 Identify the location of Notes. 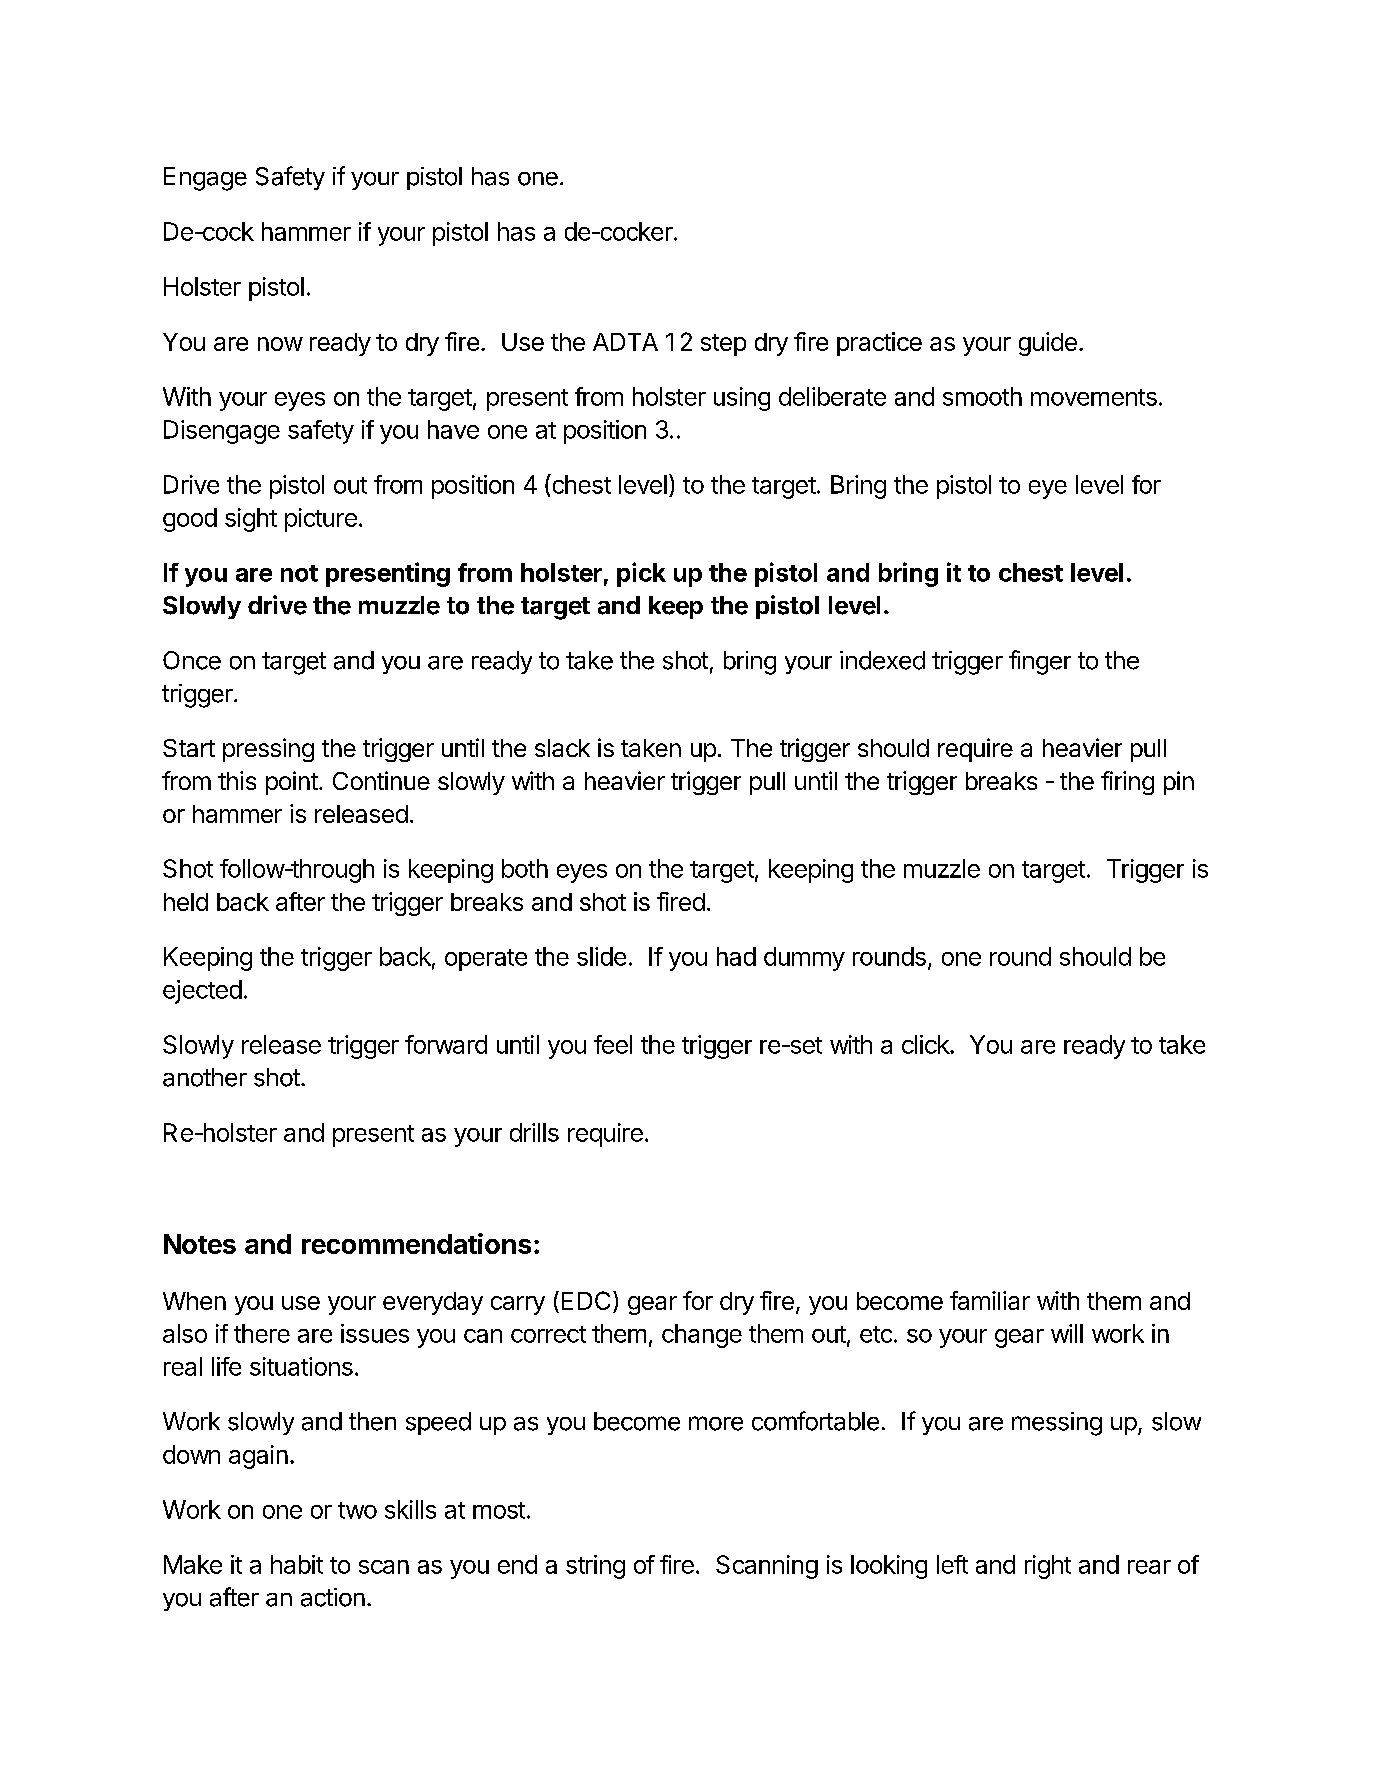
(200, 1244).
